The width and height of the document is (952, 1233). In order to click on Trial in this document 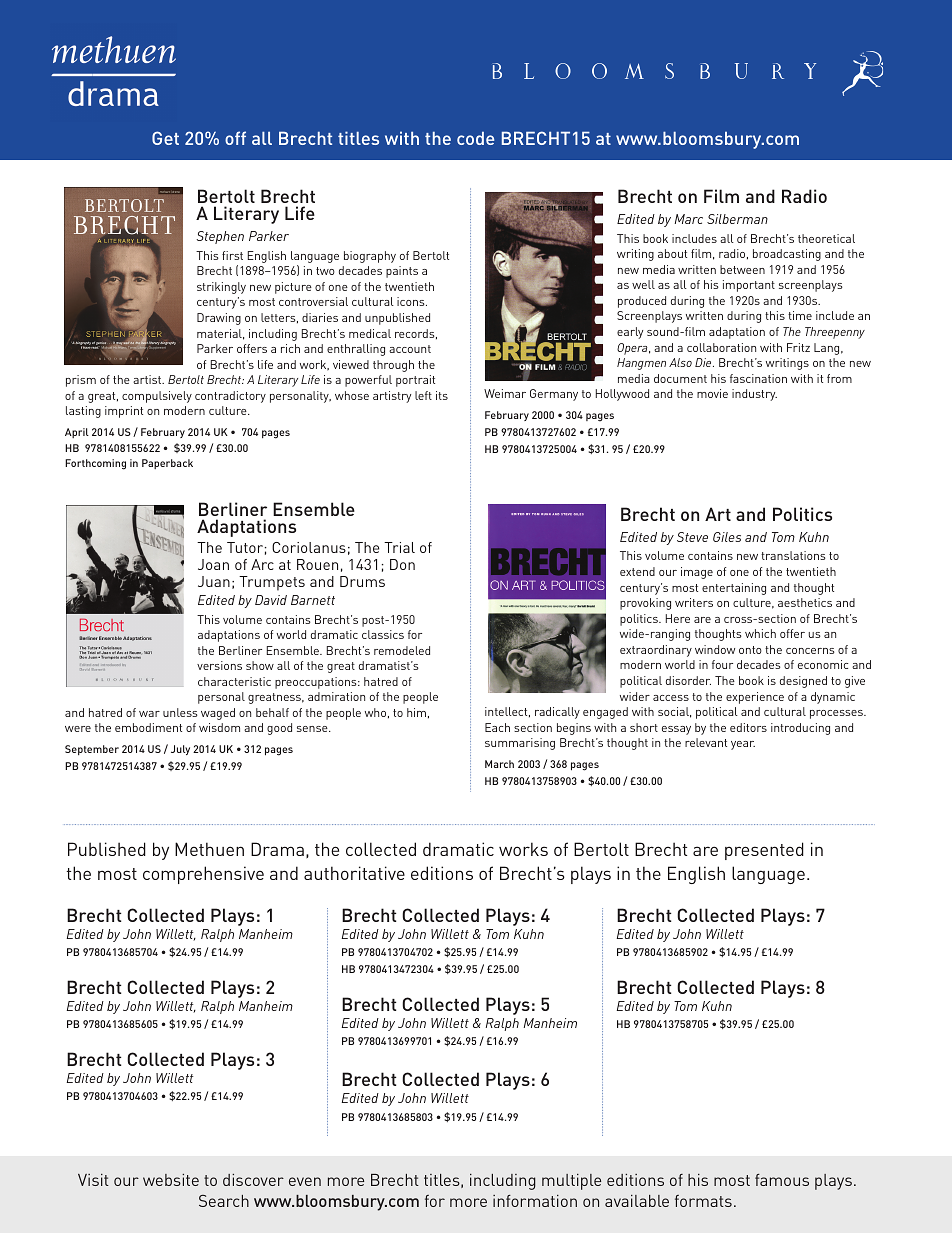, I will do `click(399, 547)`.
